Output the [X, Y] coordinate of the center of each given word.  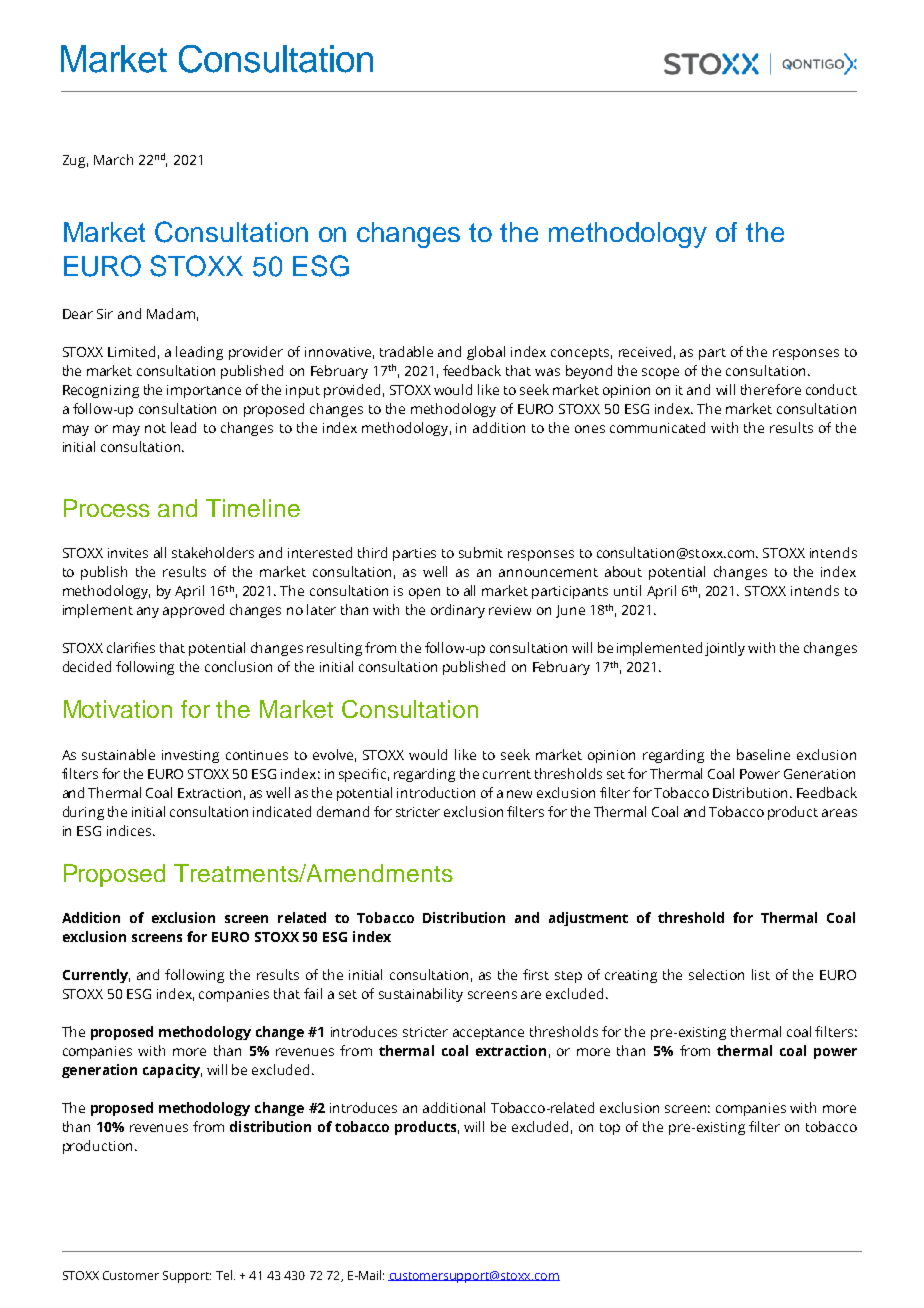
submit [481, 552]
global [486, 353]
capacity [172, 1071]
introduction [436, 792]
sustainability [421, 995]
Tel [224, 1275]
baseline [763, 754]
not [155, 428]
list [761, 974]
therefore [771, 389]
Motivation [118, 709]
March [113, 159]
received [645, 351]
